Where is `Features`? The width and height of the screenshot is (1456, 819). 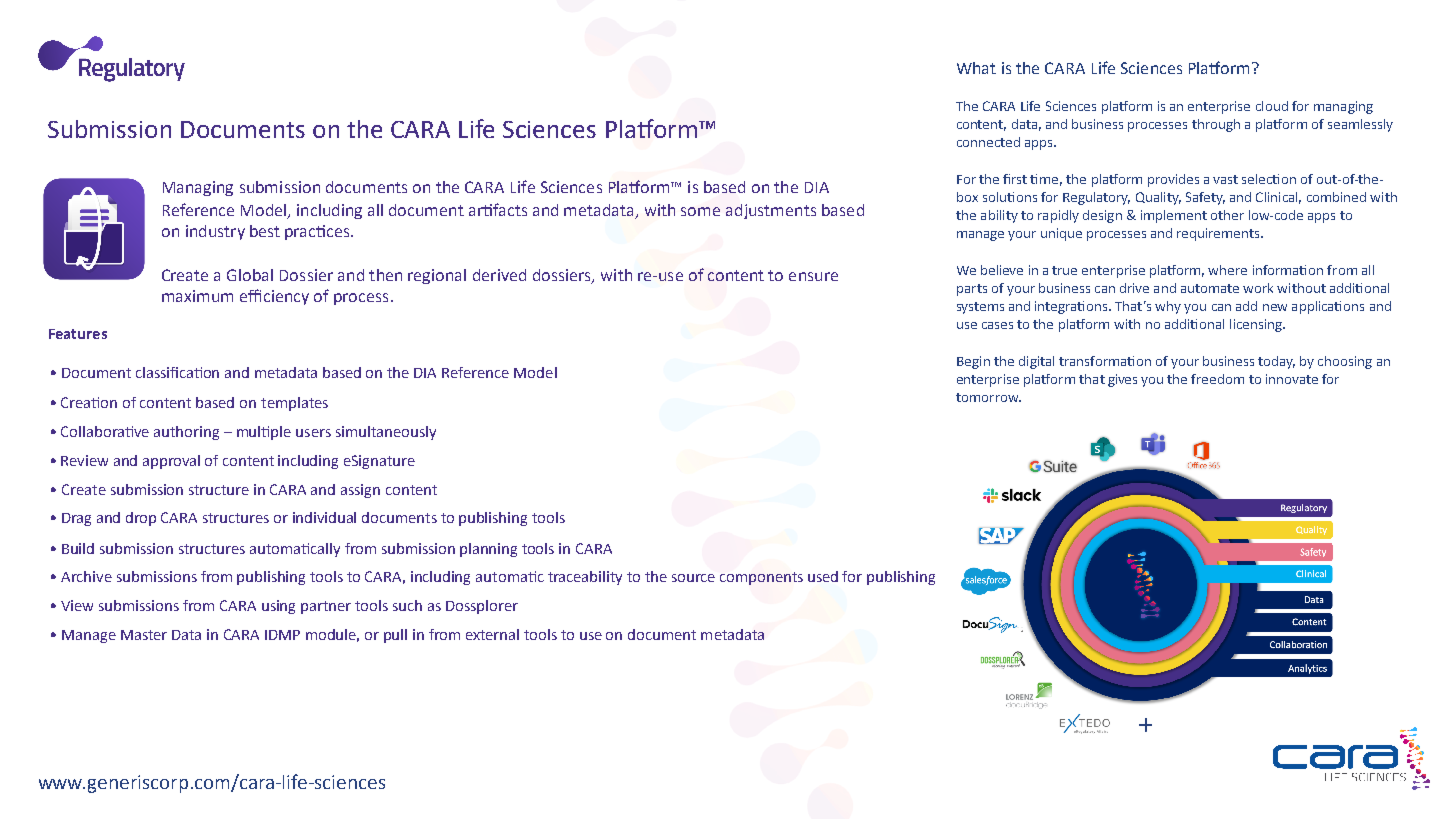
Features is located at coordinates (78, 334).
